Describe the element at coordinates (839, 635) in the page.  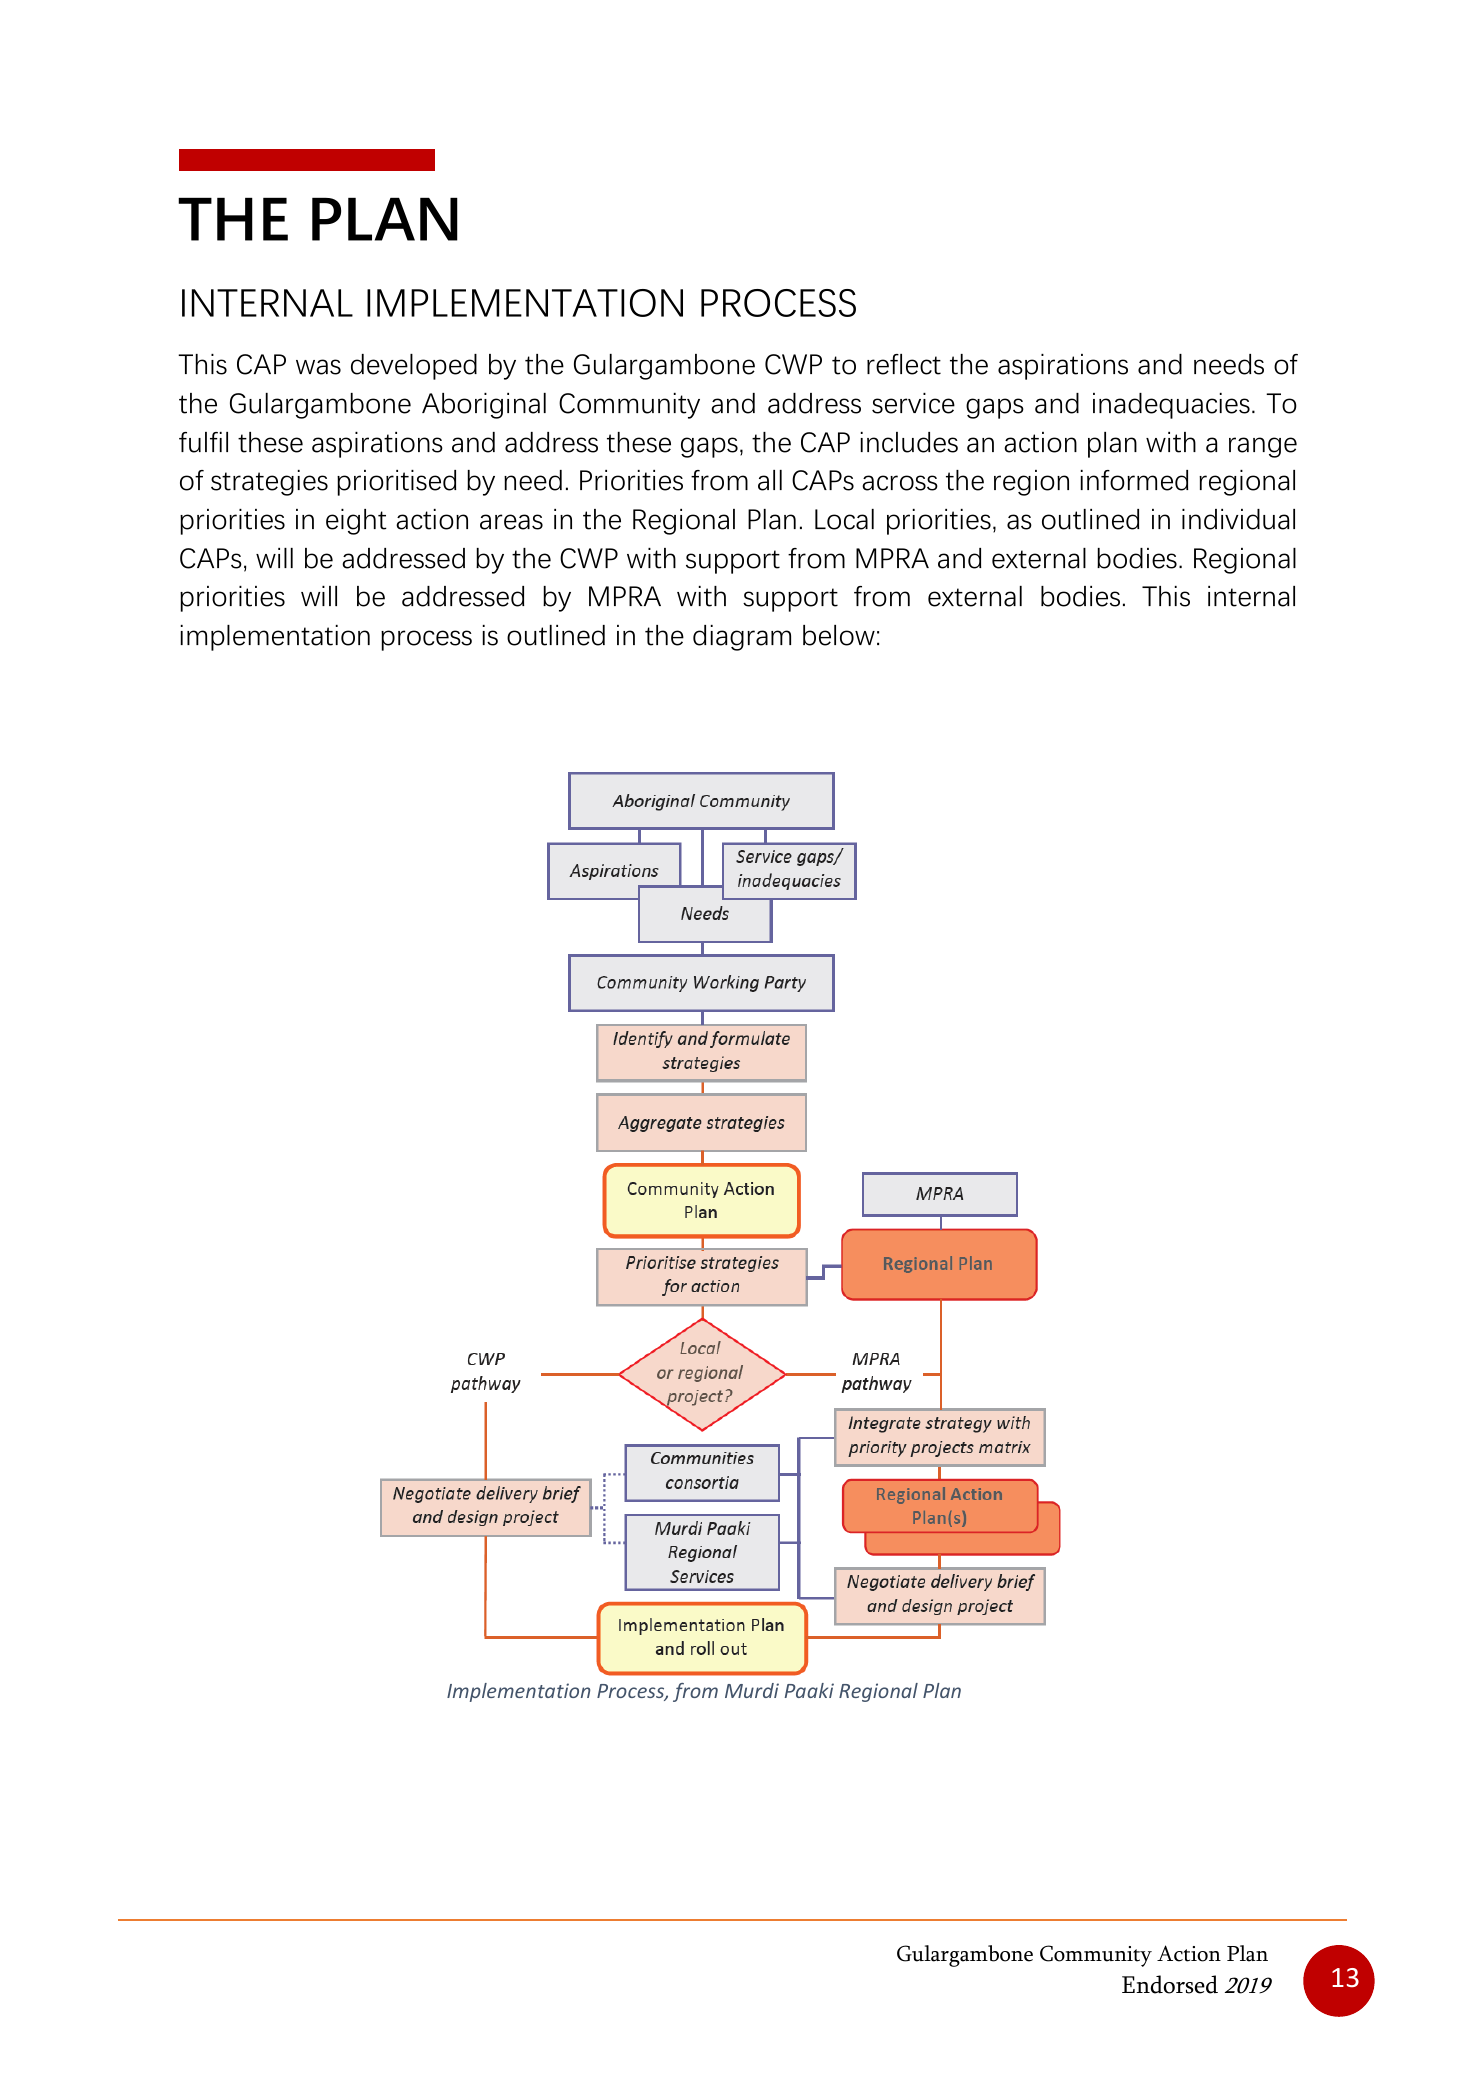
I see `below` at that location.
